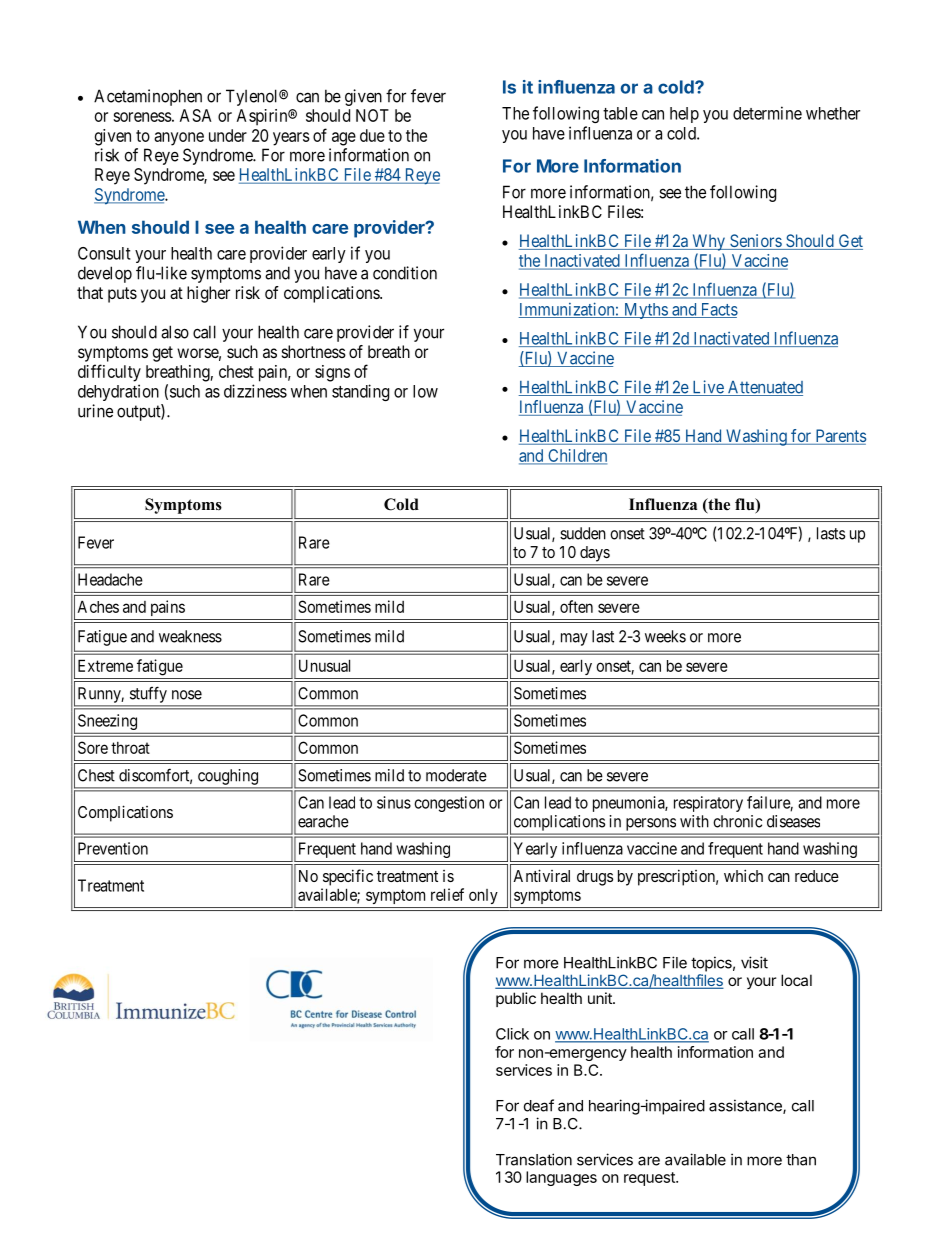 The width and height of the image is (952, 1233). What do you see at coordinates (190, 636) in the image?
I see `weakness` at bounding box center [190, 636].
